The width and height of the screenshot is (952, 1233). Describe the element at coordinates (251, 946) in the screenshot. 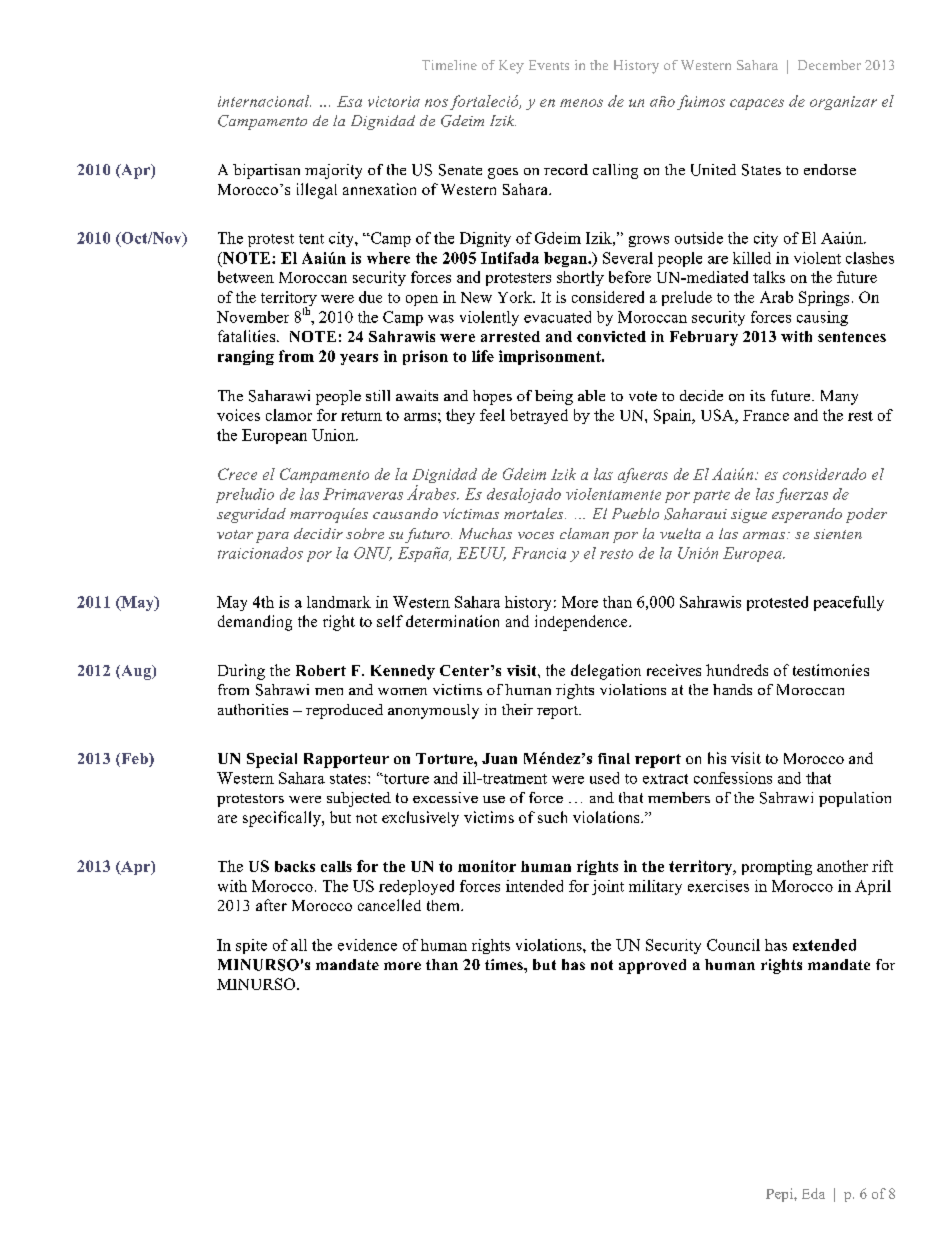

I see `spite` at that location.
